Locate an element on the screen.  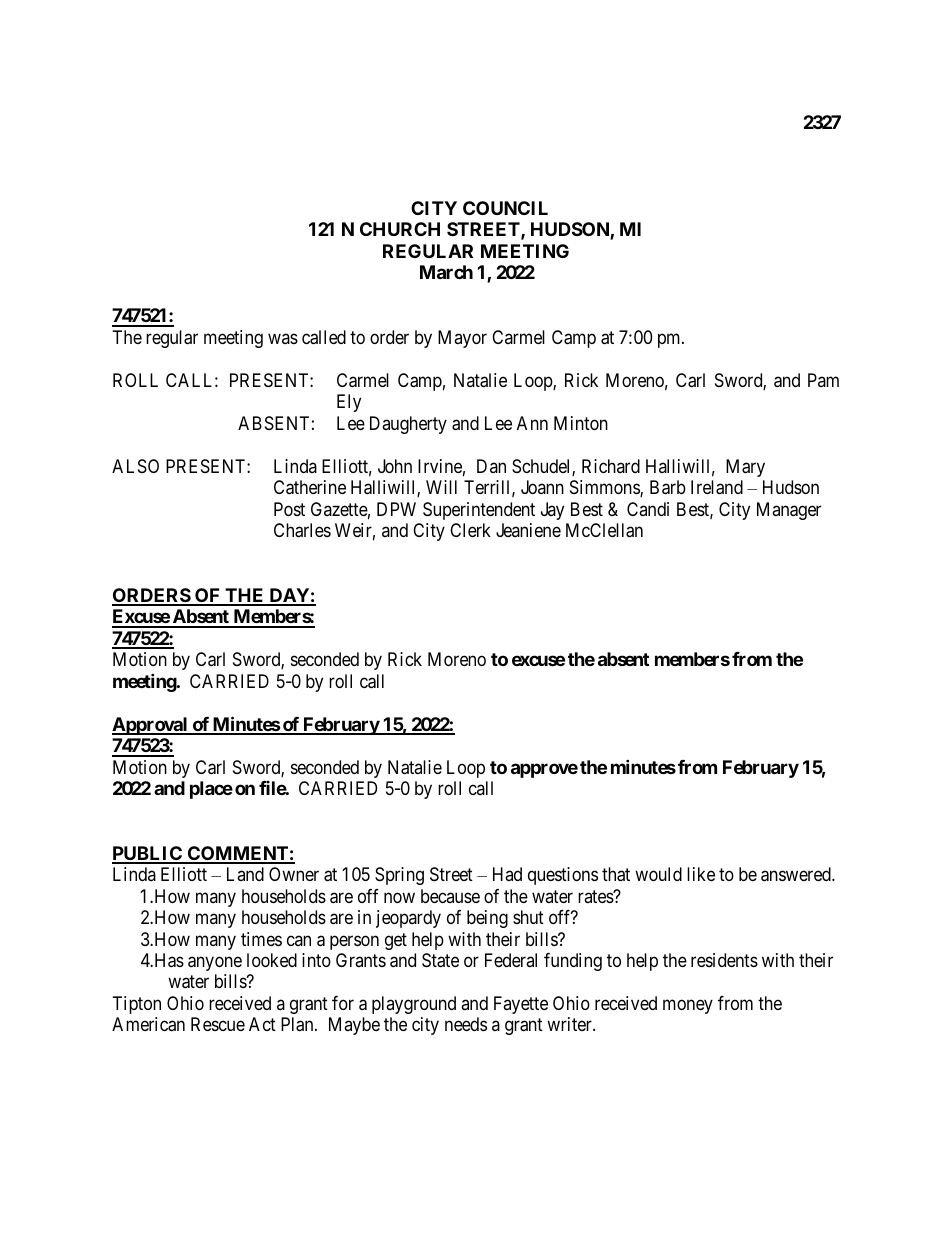
Approval is located at coordinates (151, 726).
